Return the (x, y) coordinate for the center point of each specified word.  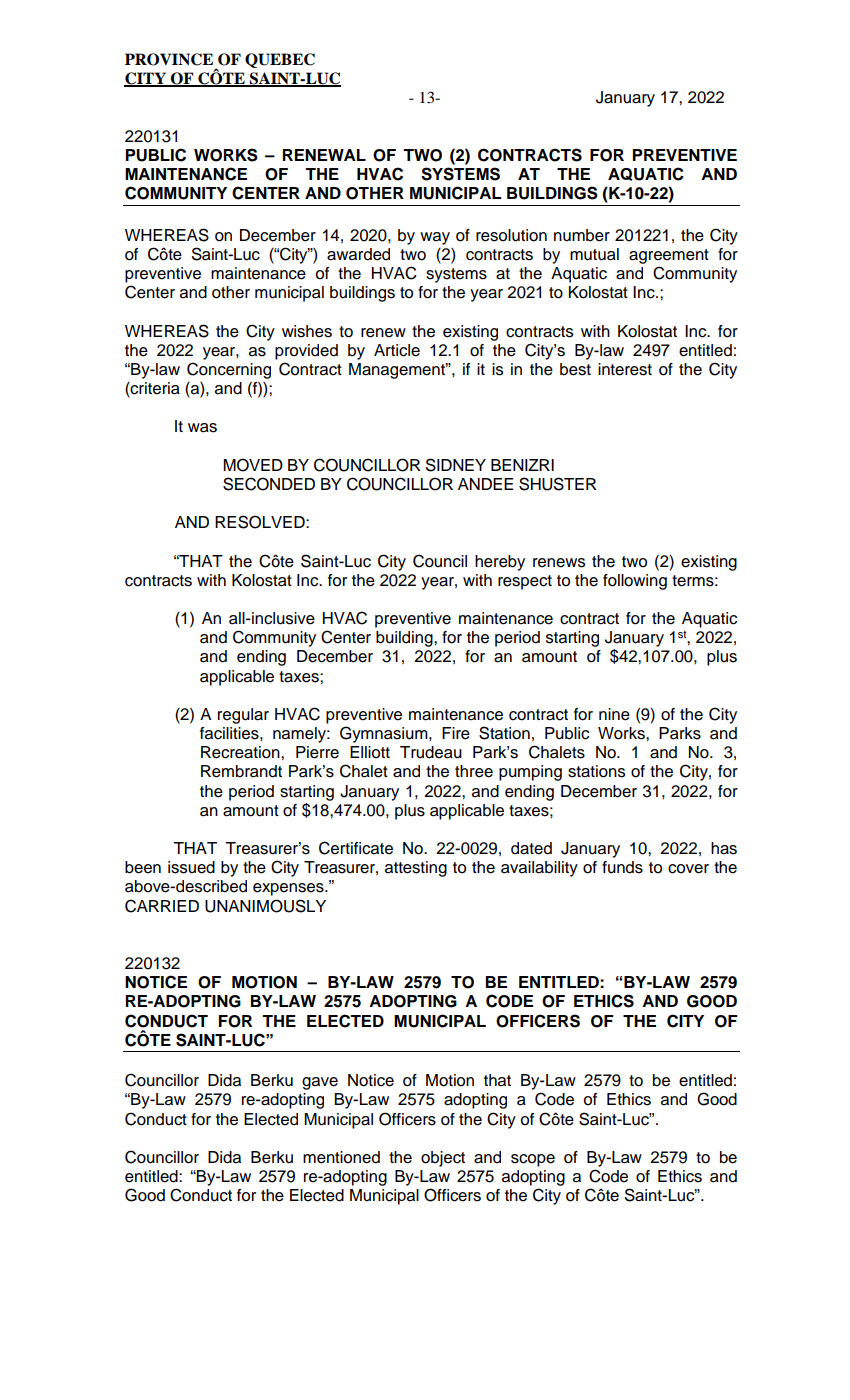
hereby (500, 563)
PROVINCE (169, 59)
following (635, 582)
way (435, 238)
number (582, 235)
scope (533, 1160)
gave (320, 1083)
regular (243, 716)
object (443, 1159)
